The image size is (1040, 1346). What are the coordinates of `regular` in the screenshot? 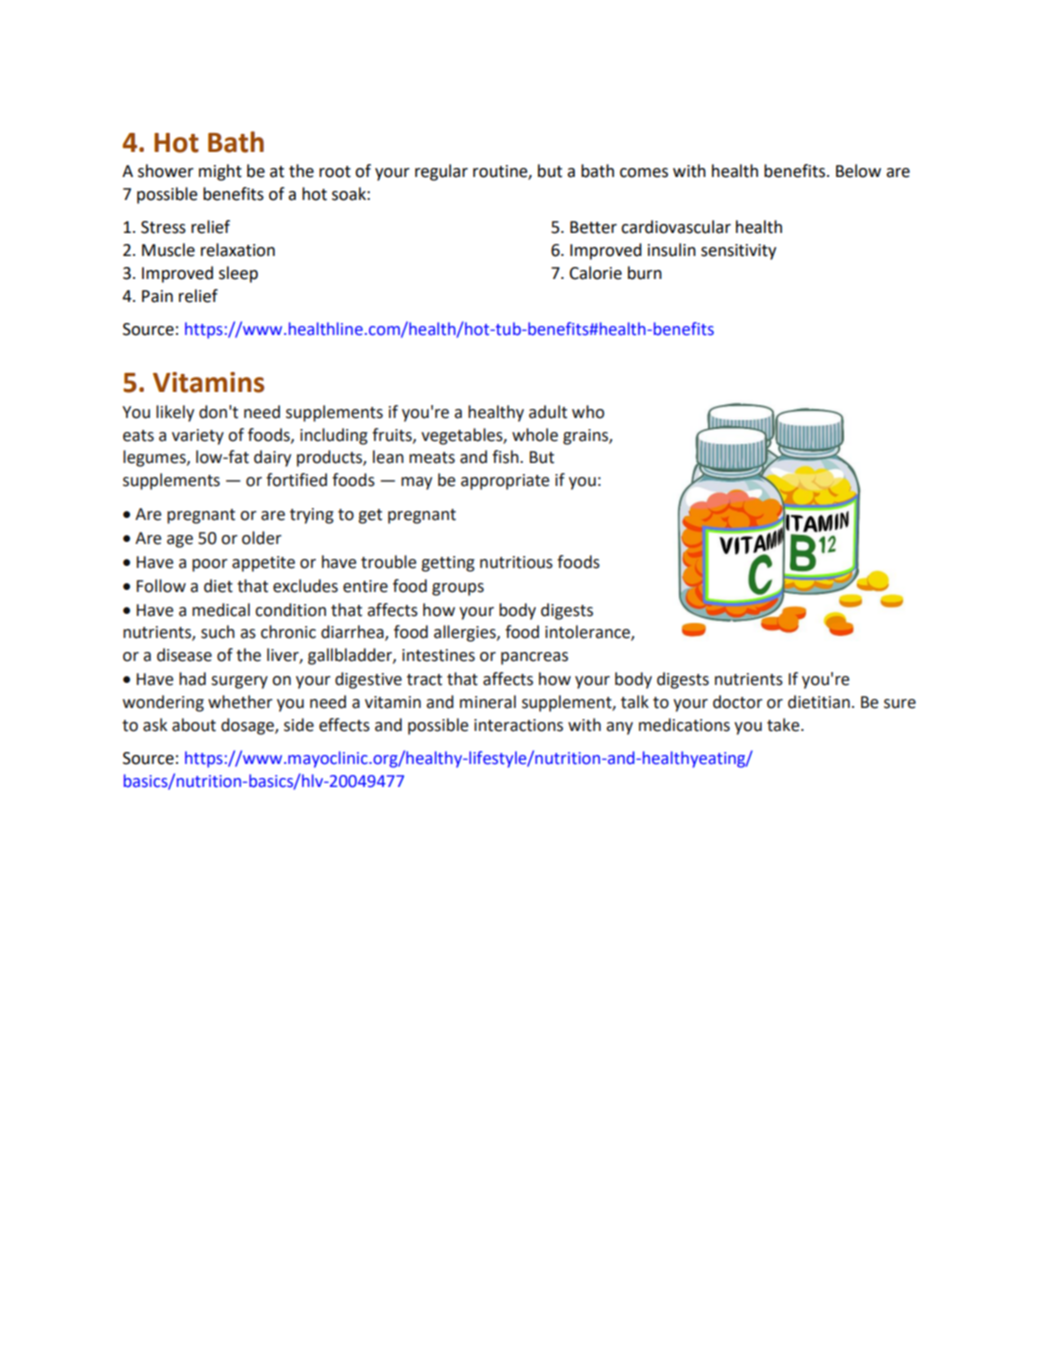 It's located at (441, 172).
